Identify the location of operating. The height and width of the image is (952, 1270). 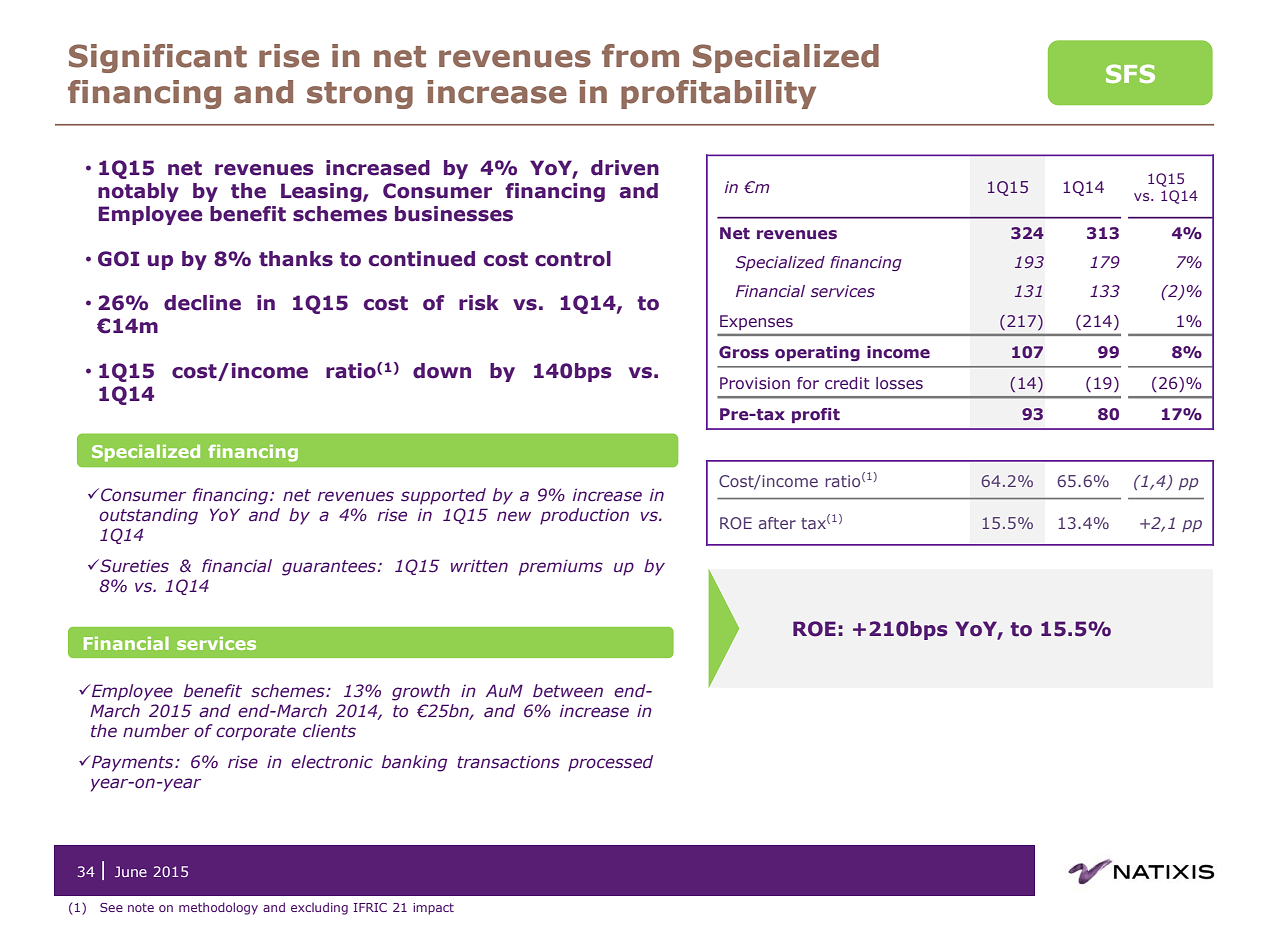
(817, 353).
